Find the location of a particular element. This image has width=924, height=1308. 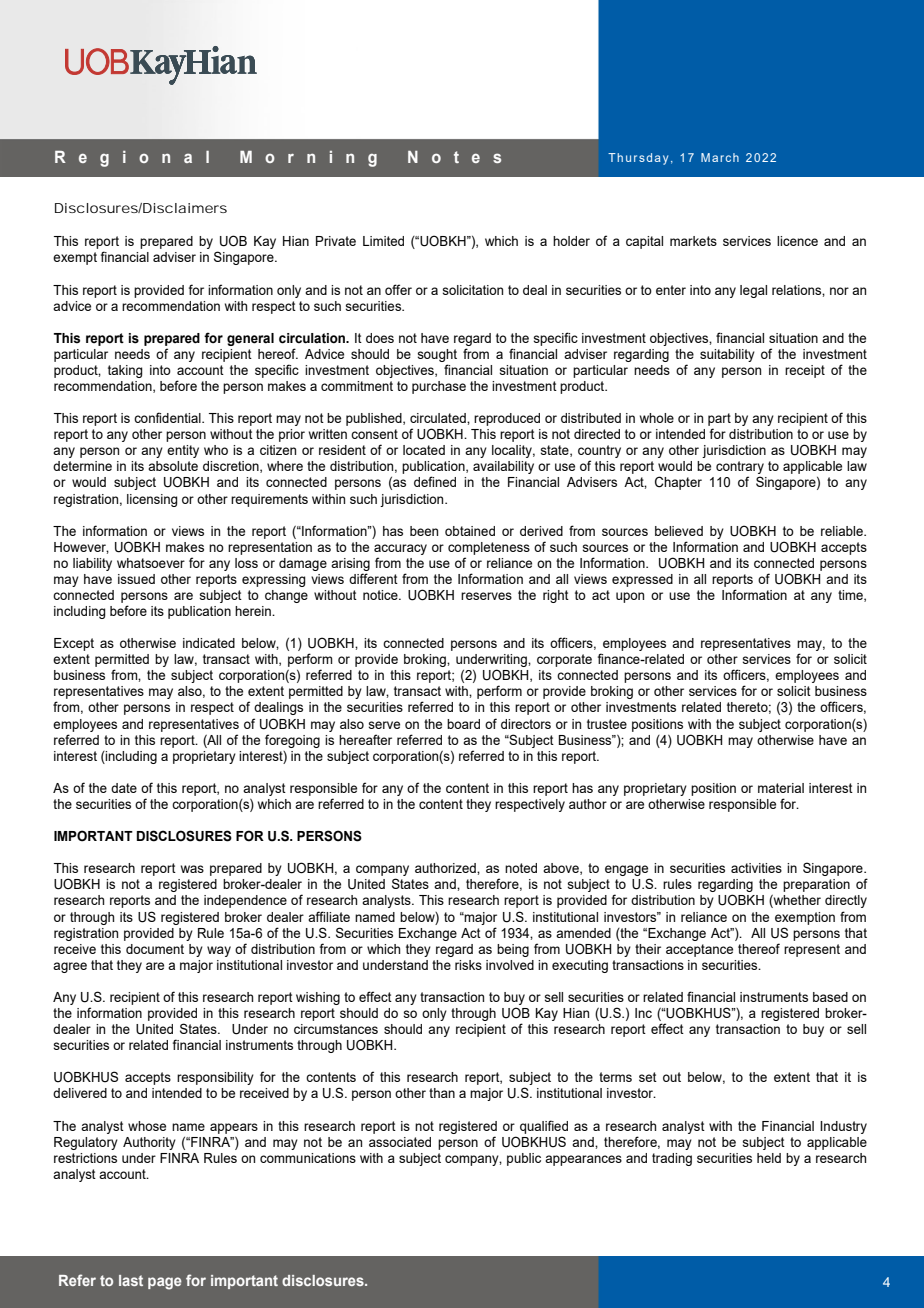

Private is located at coordinates (336, 241).
